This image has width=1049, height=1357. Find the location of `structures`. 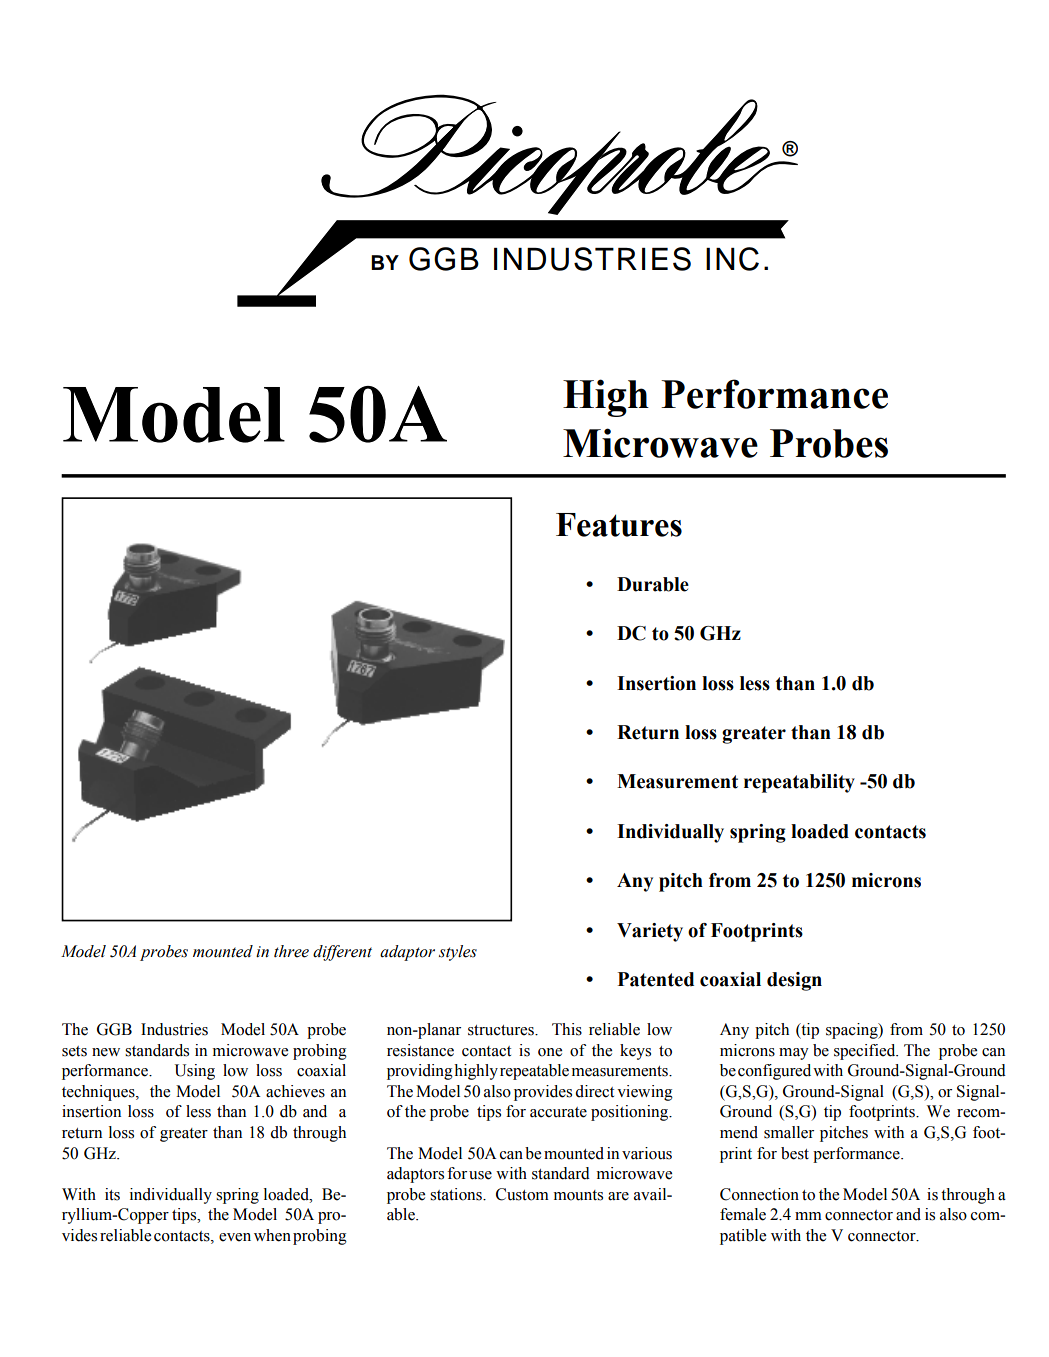

structures is located at coordinates (502, 1030).
